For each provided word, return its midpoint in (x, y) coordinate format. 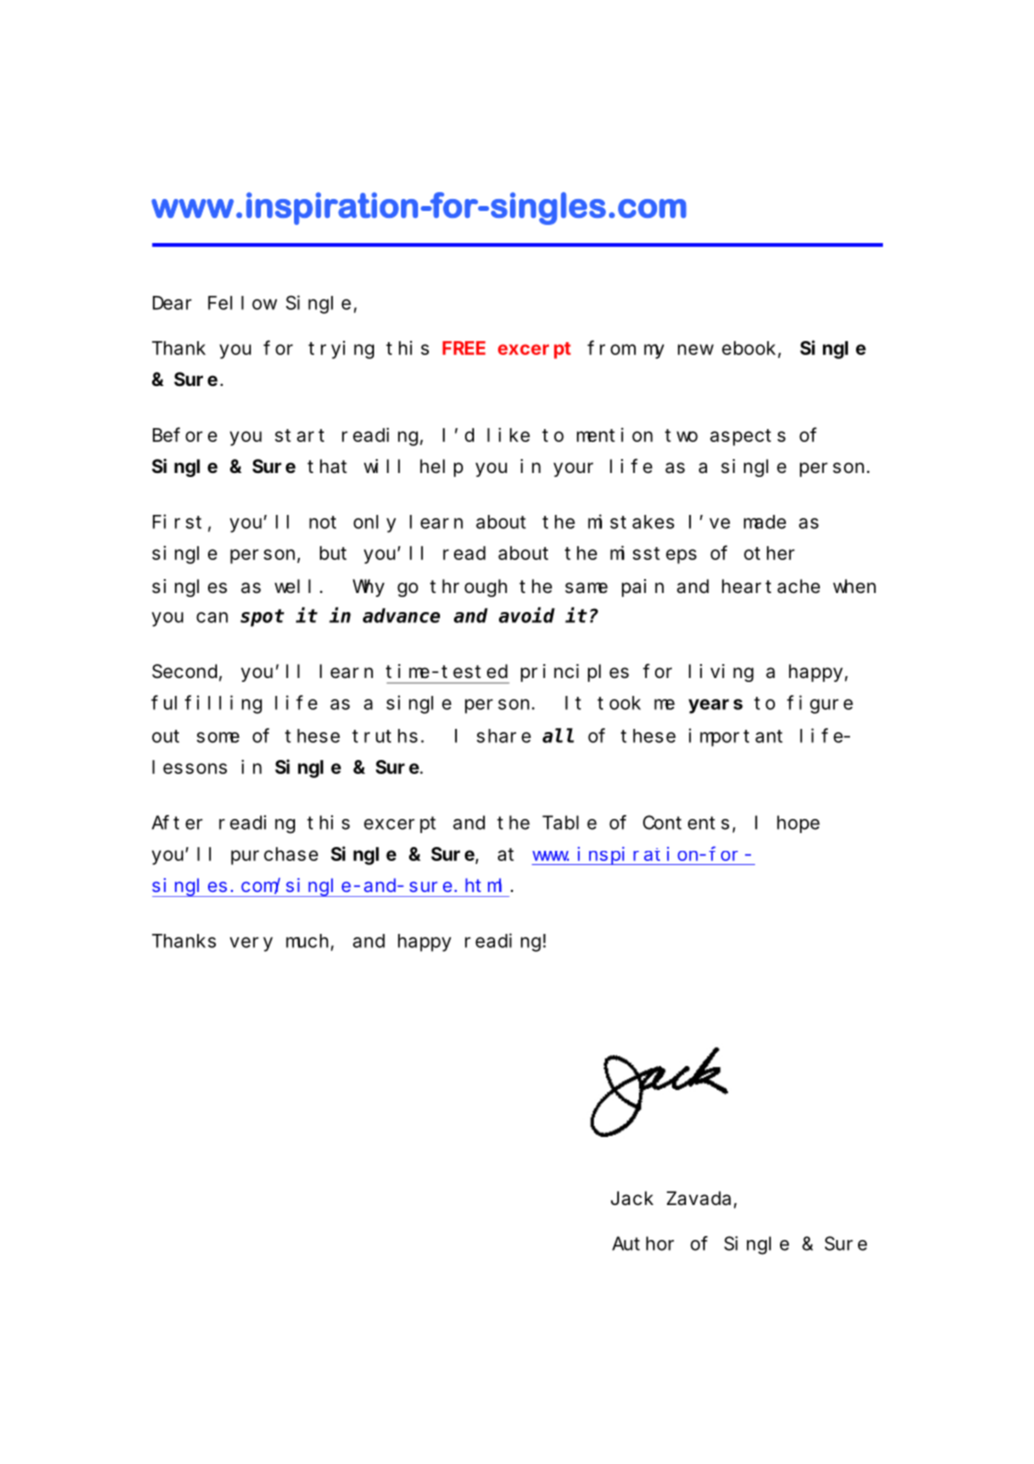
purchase (274, 856)
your (573, 469)
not (322, 522)
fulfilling (206, 704)
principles (575, 673)
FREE (464, 348)
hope (798, 824)
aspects (748, 437)
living (721, 673)
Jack (632, 1198)
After (177, 822)
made (765, 522)
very (251, 944)
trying (341, 350)
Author (643, 1243)
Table (569, 822)
